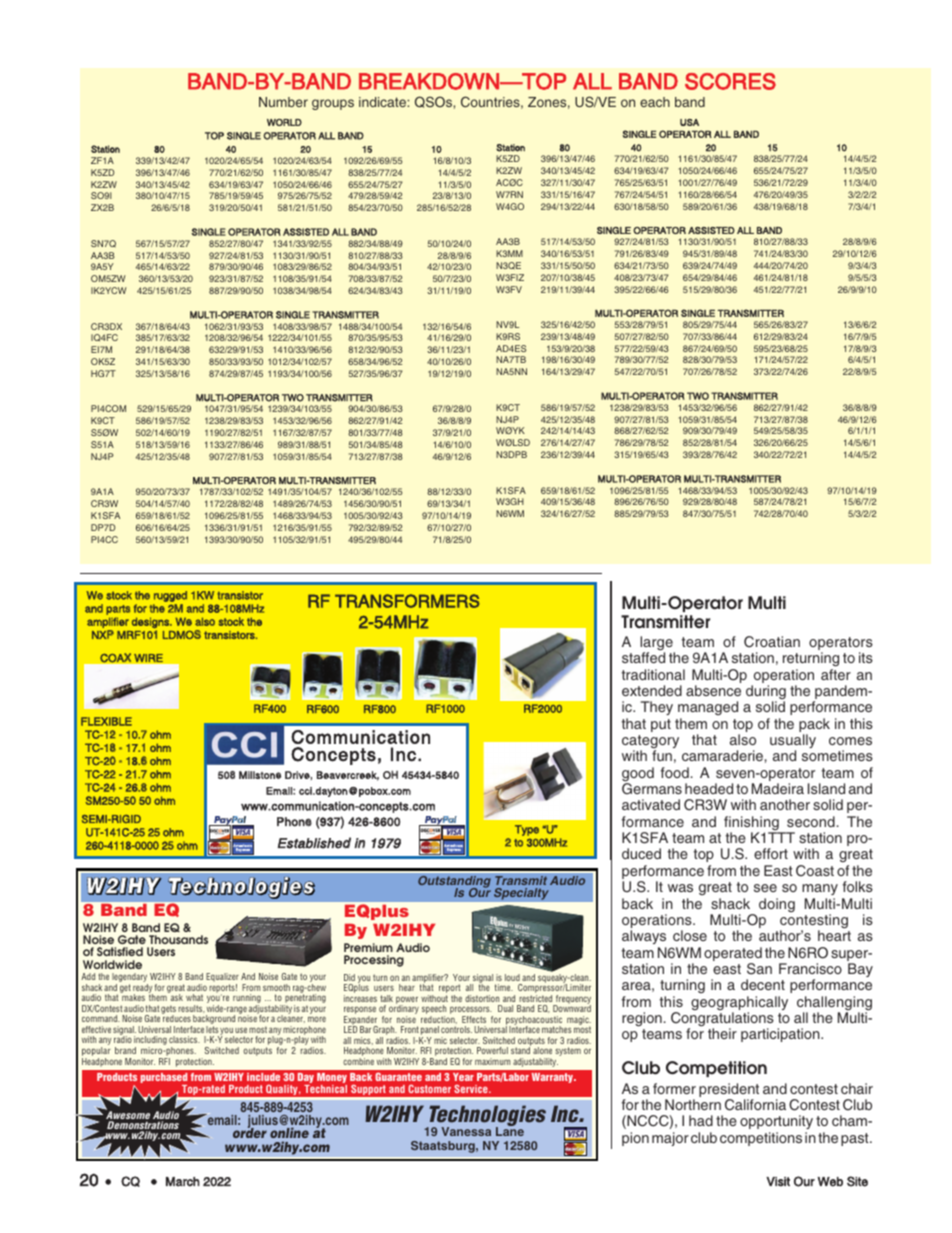 The width and height of the document is (952, 1233). What do you see at coordinates (512, 977) in the document?
I see `loud` at bounding box center [512, 977].
